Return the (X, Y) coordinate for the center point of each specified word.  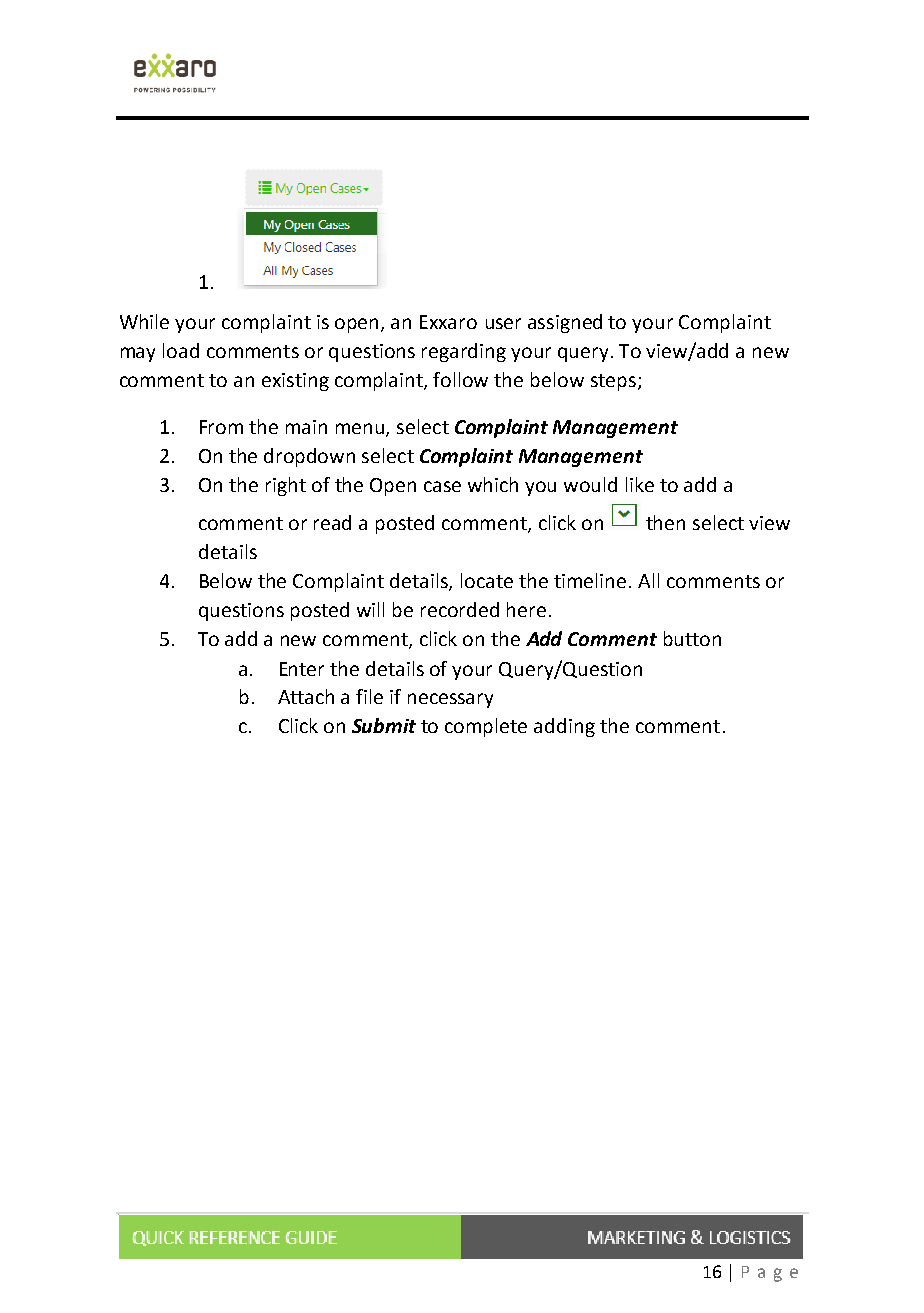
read (332, 522)
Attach (306, 696)
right (286, 486)
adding (564, 727)
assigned (565, 323)
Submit (384, 725)
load (181, 350)
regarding (464, 352)
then (665, 522)
